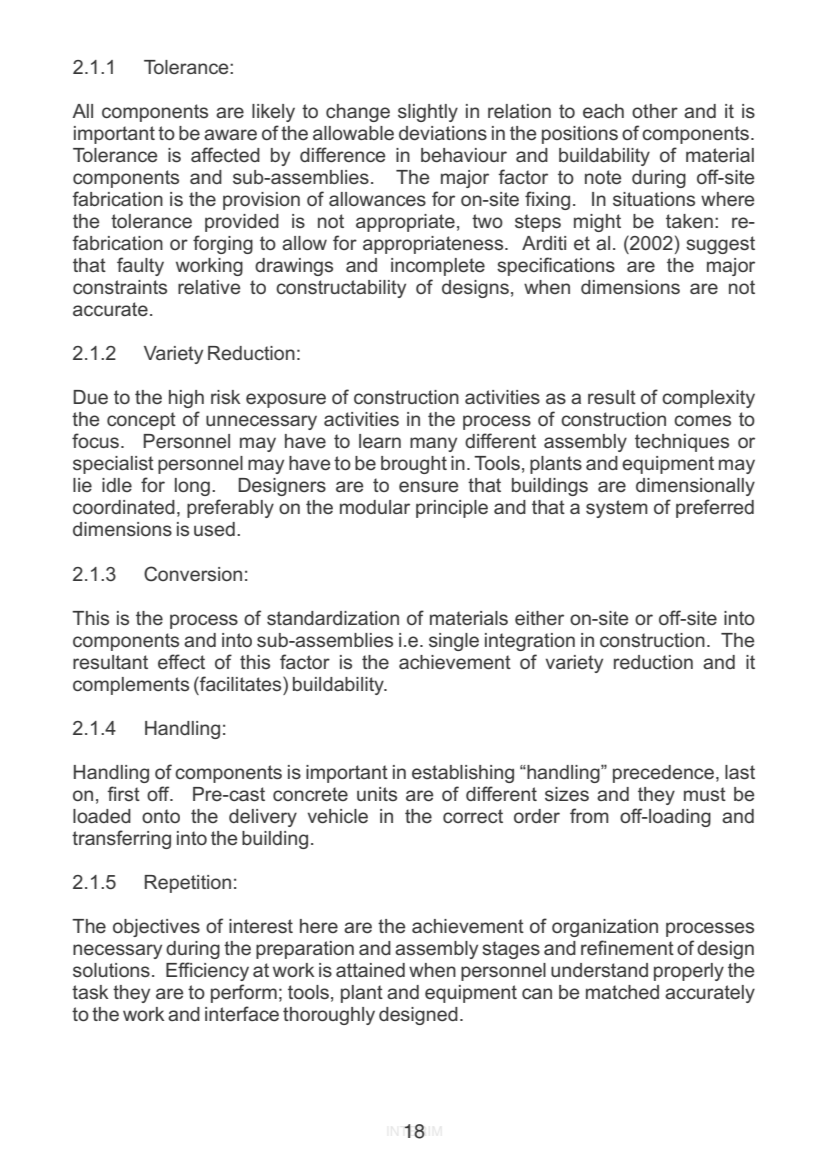  What do you see at coordinates (655, 111) in the screenshot?
I see `other` at bounding box center [655, 111].
